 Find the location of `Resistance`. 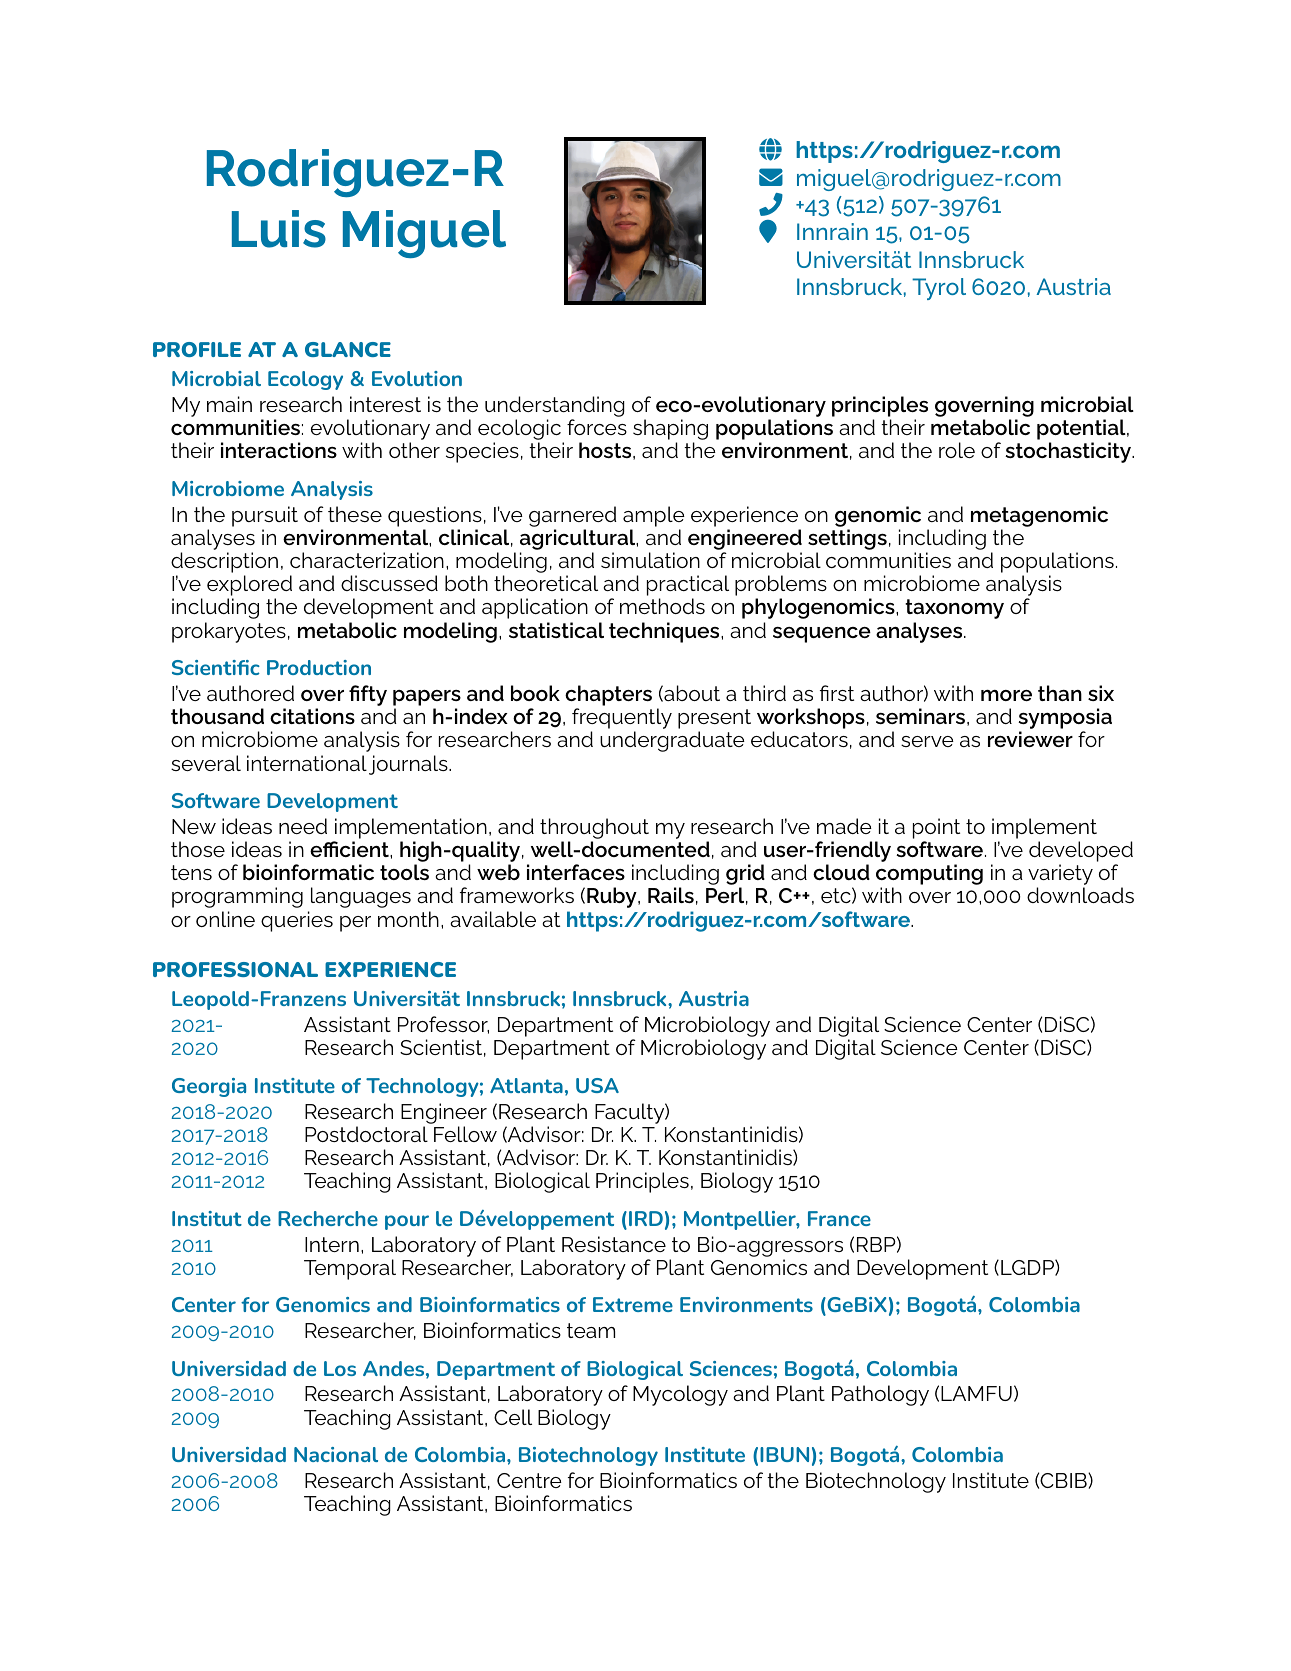

Resistance is located at coordinates (614, 1244).
